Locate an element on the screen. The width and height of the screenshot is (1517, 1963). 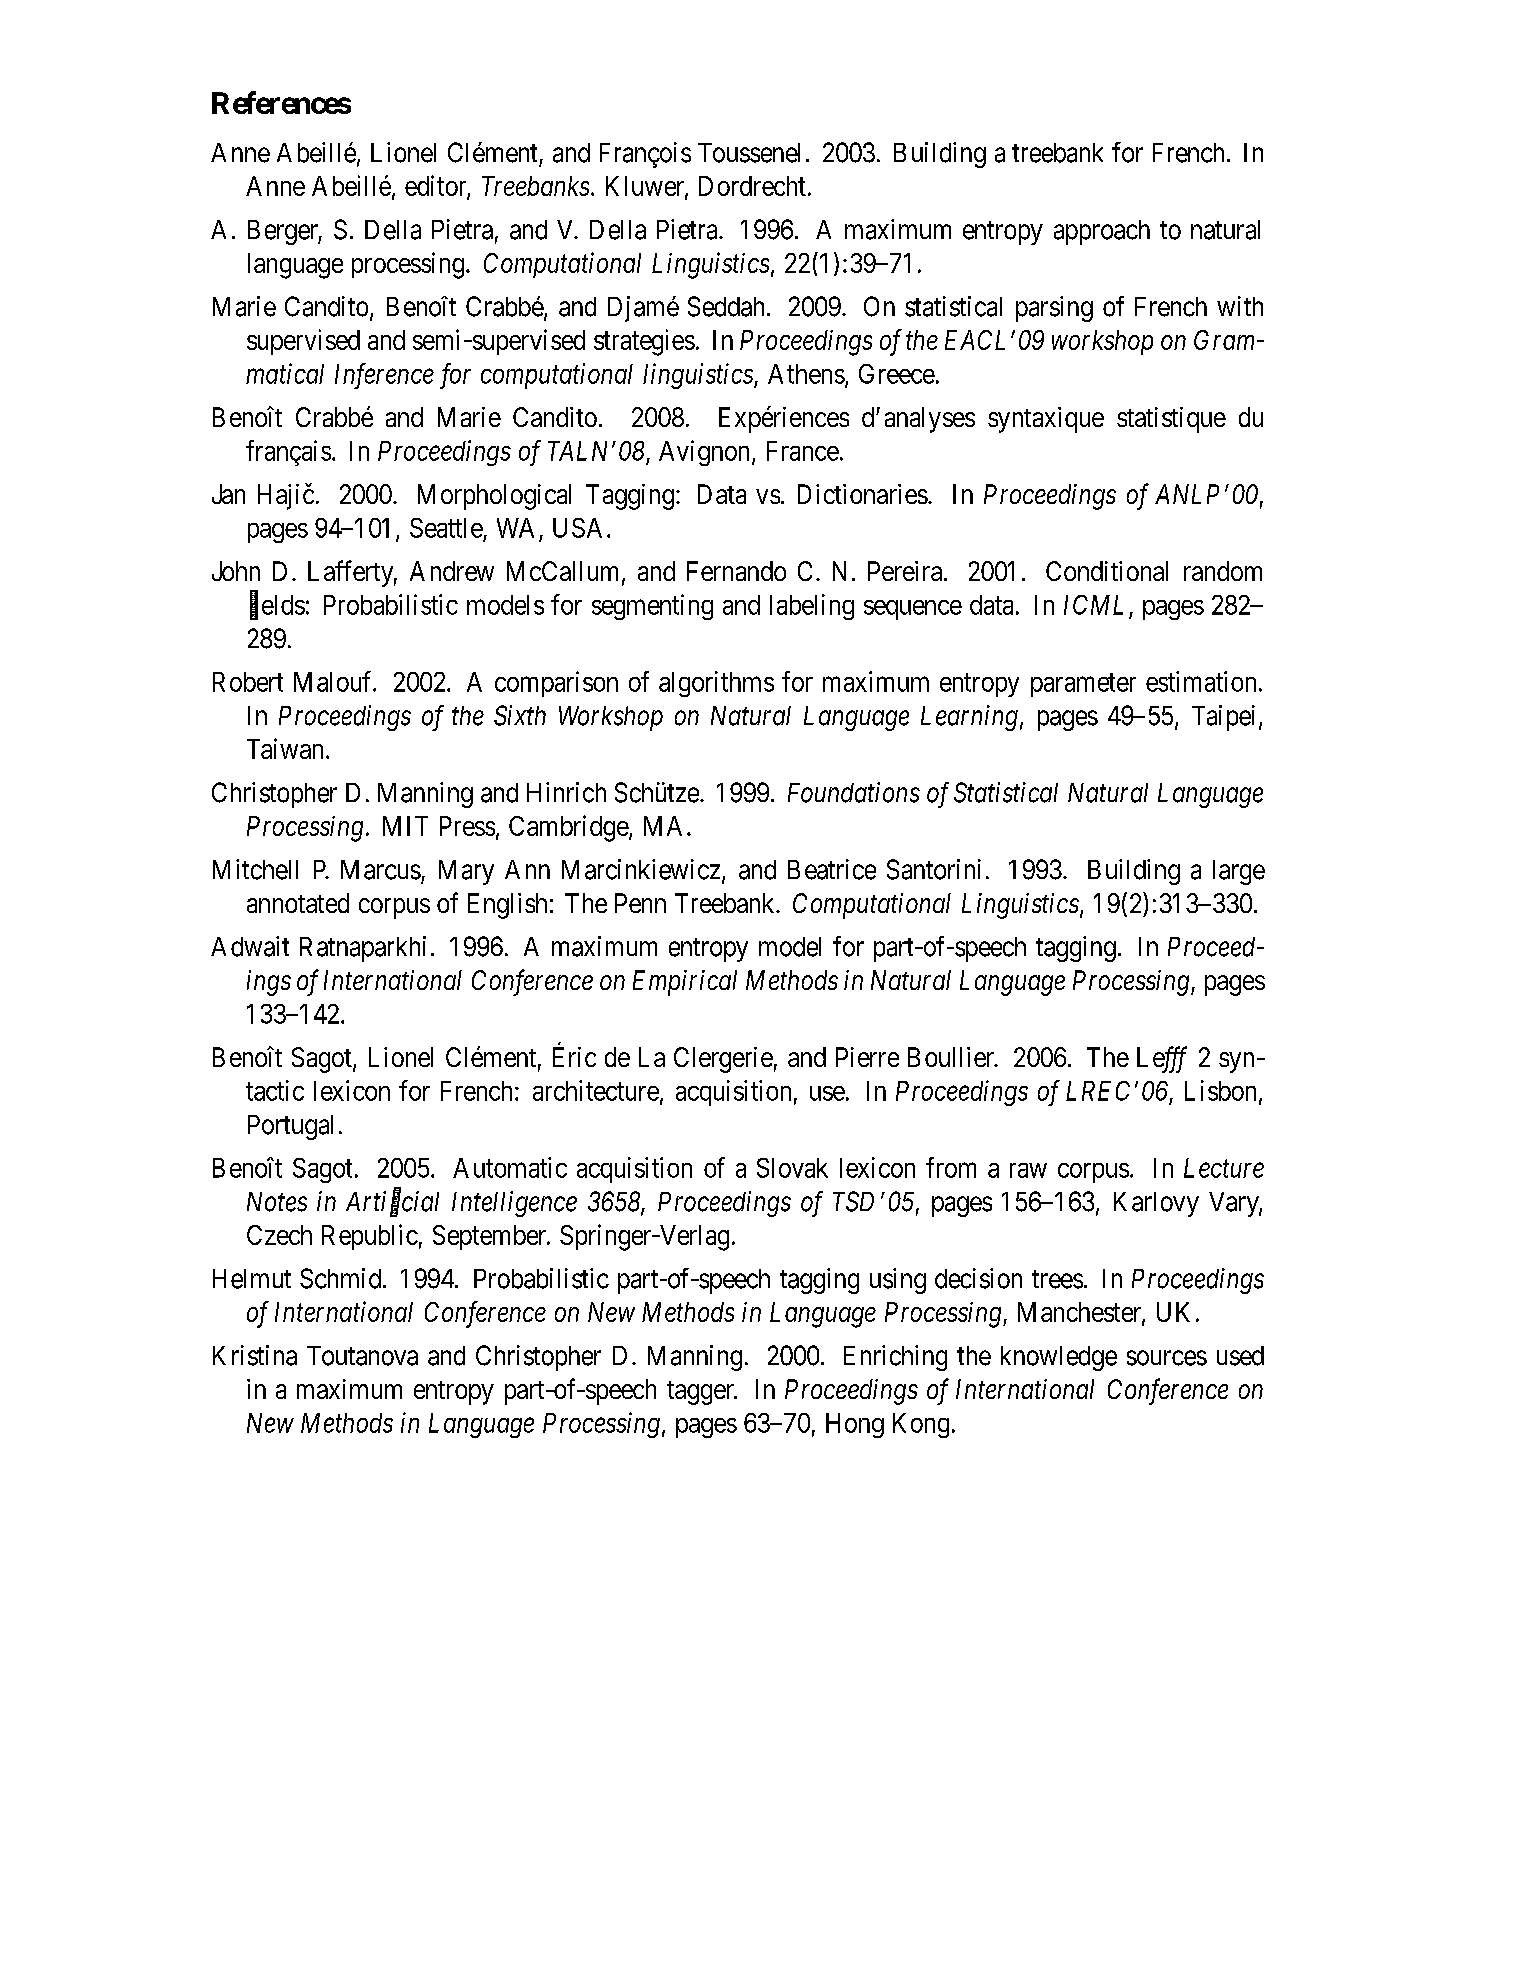
strategies is located at coordinates (644, 342).
